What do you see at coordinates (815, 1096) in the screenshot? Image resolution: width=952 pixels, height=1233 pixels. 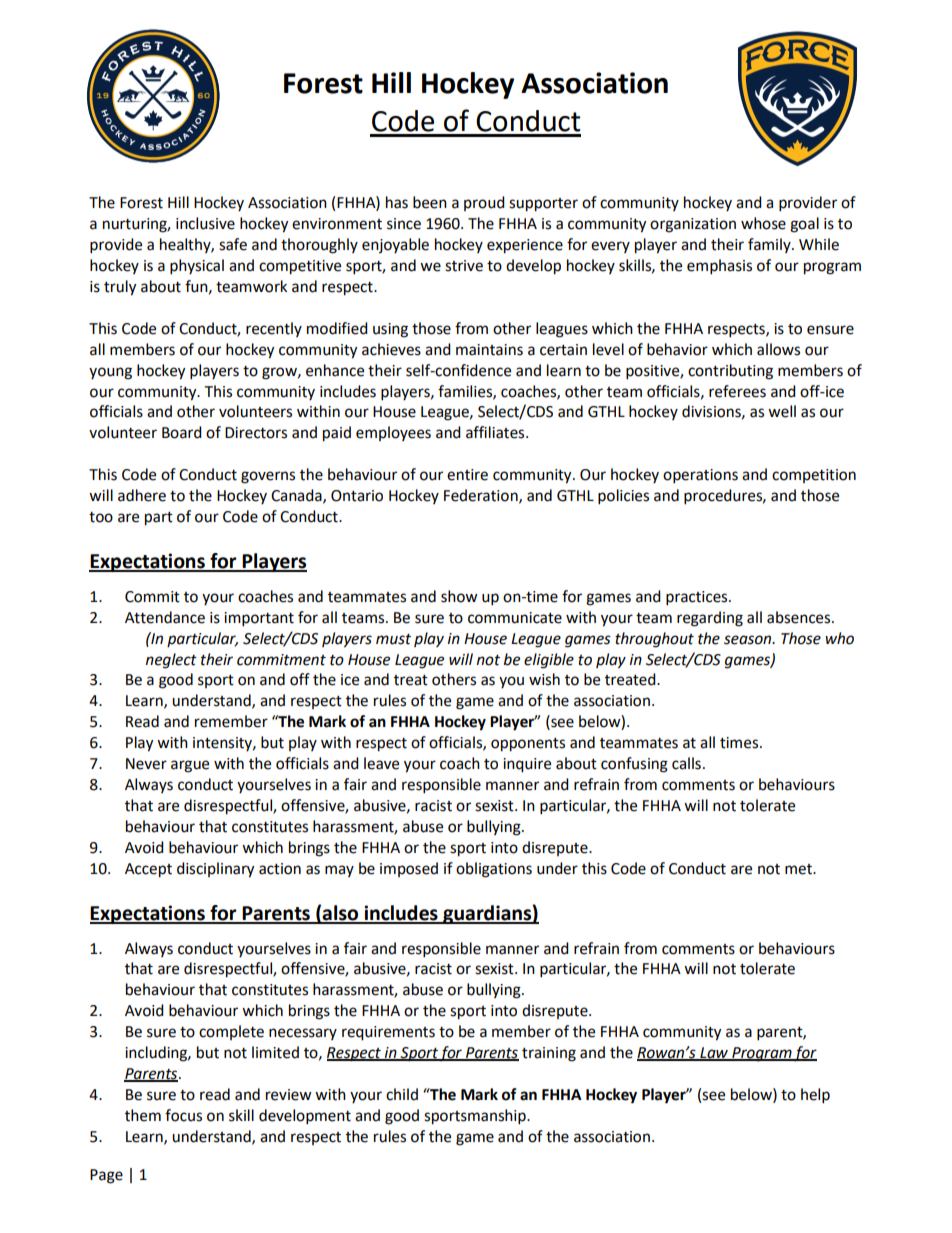 I see `help` at bounding box center [815, 1096].
